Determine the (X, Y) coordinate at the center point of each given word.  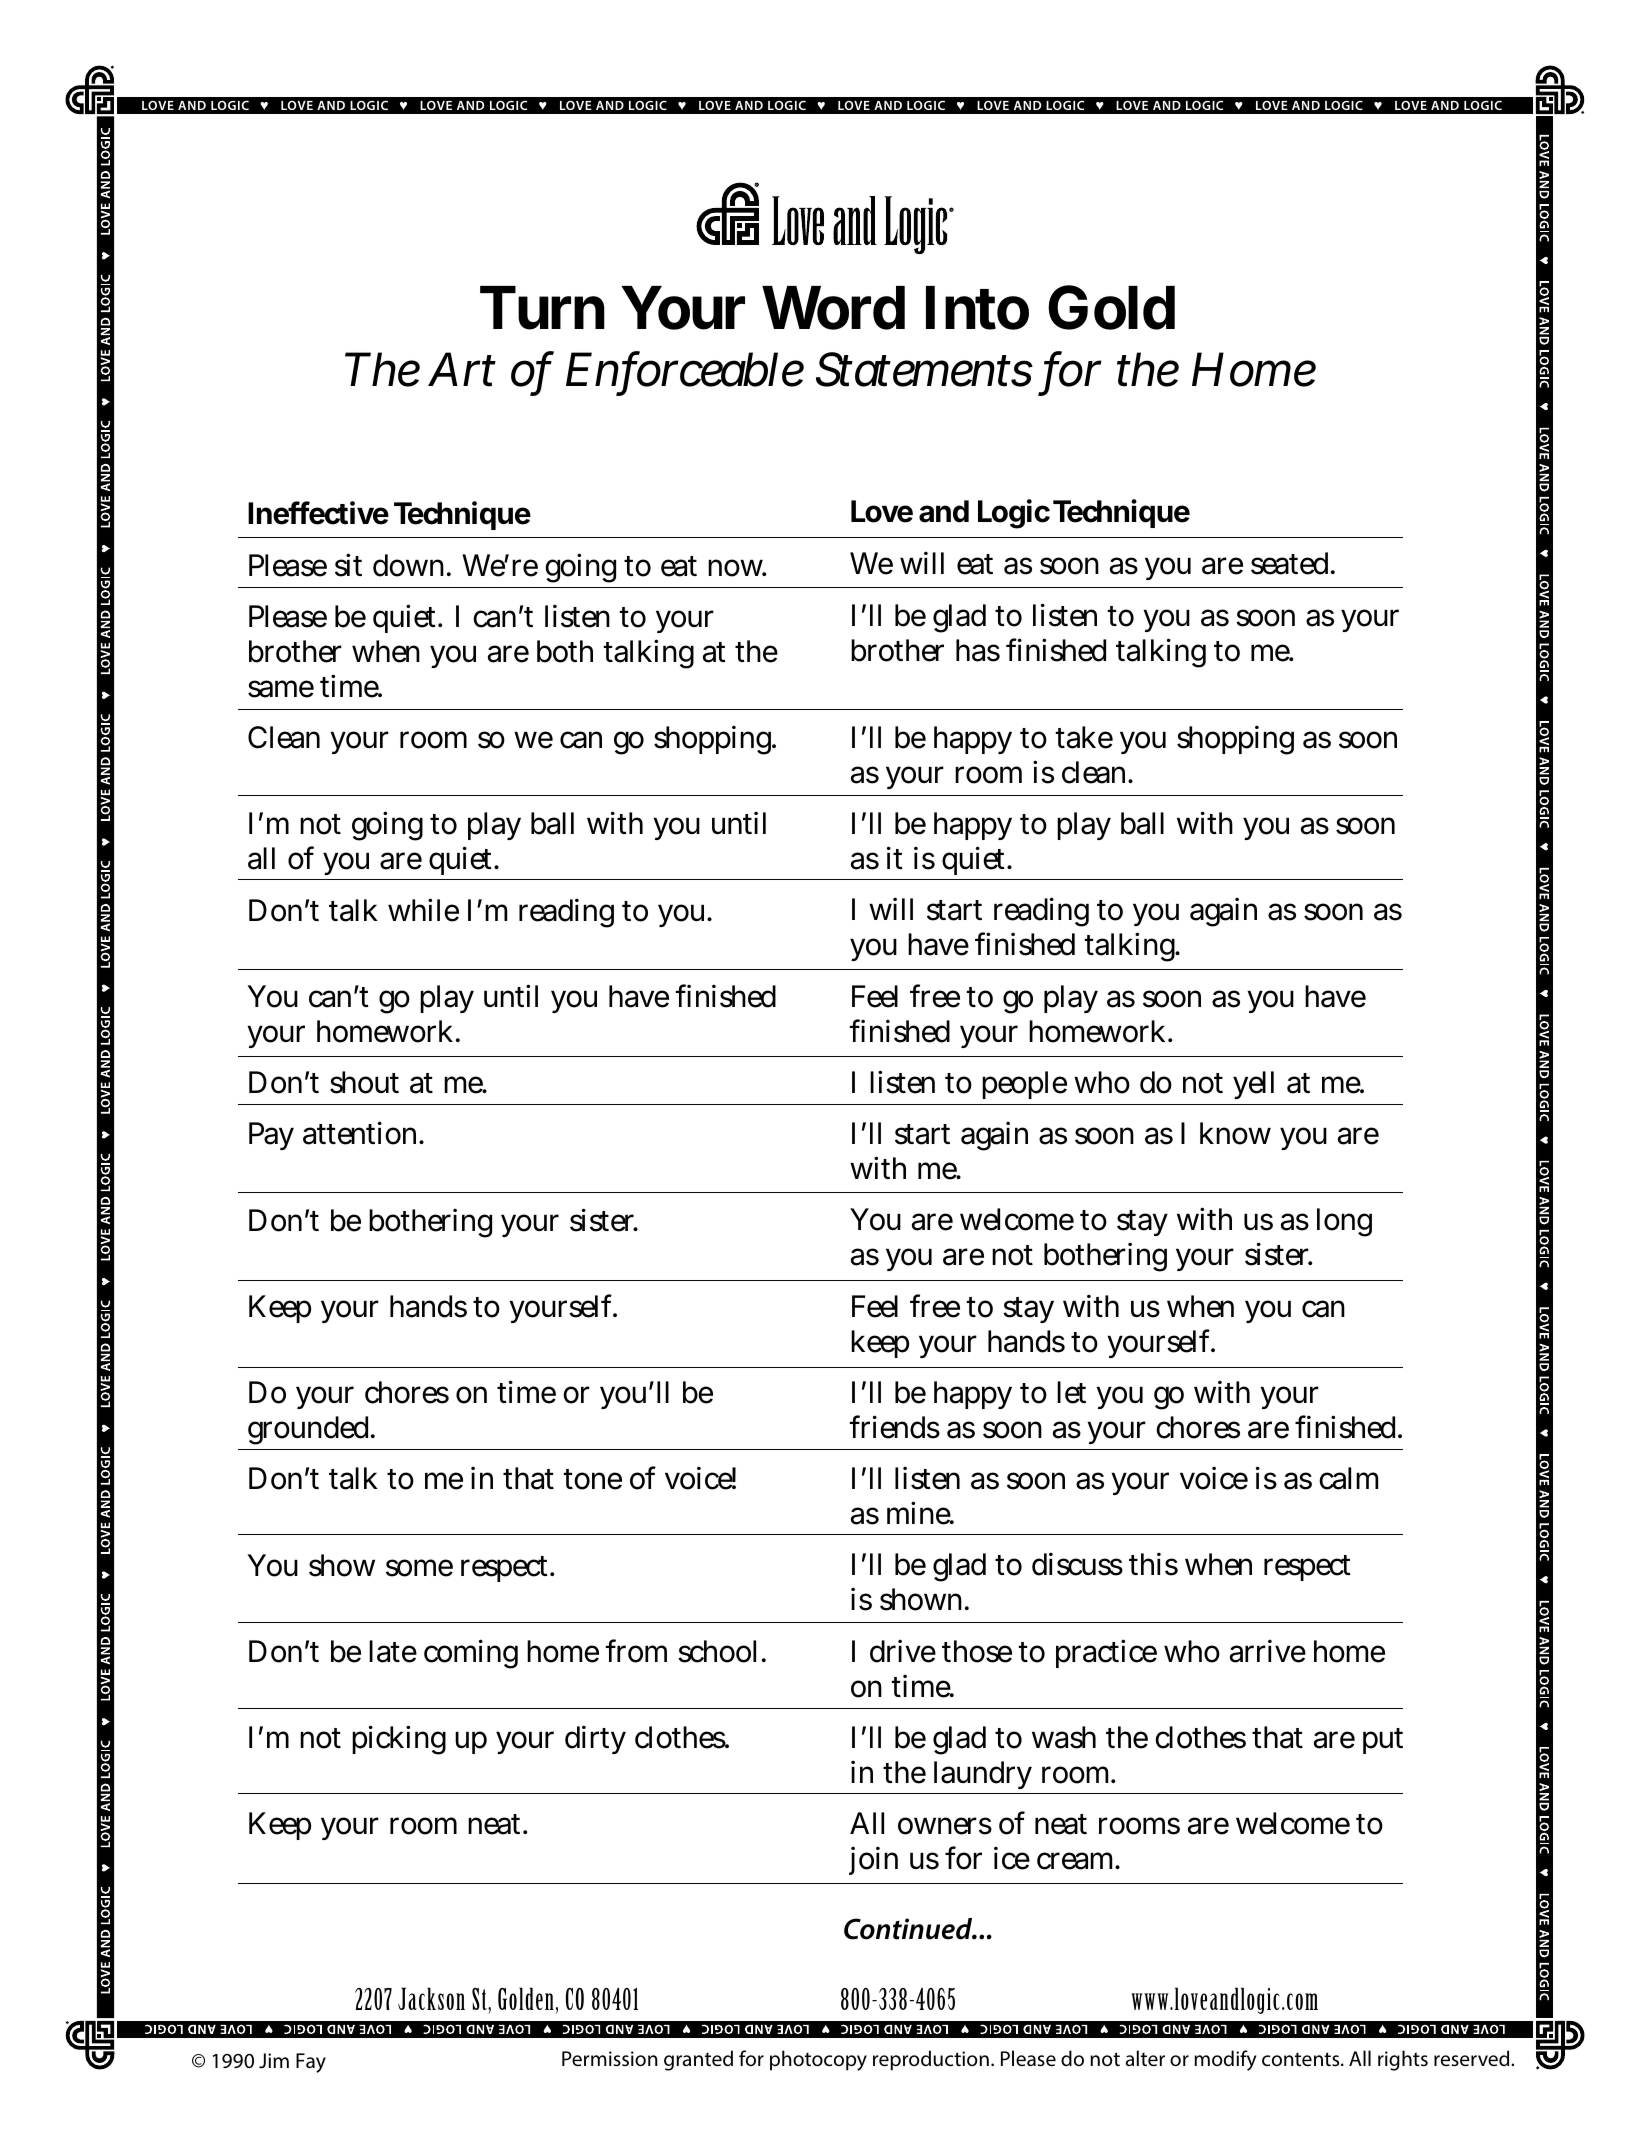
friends (894, 1427)
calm (1348, 1478)
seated (1291, 563)
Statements (924, 369)
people (1024, 1085)
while (423, 910)
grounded (310, 1430)
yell (1253, 1085)
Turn (542, 308)
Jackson (431, 1998)
